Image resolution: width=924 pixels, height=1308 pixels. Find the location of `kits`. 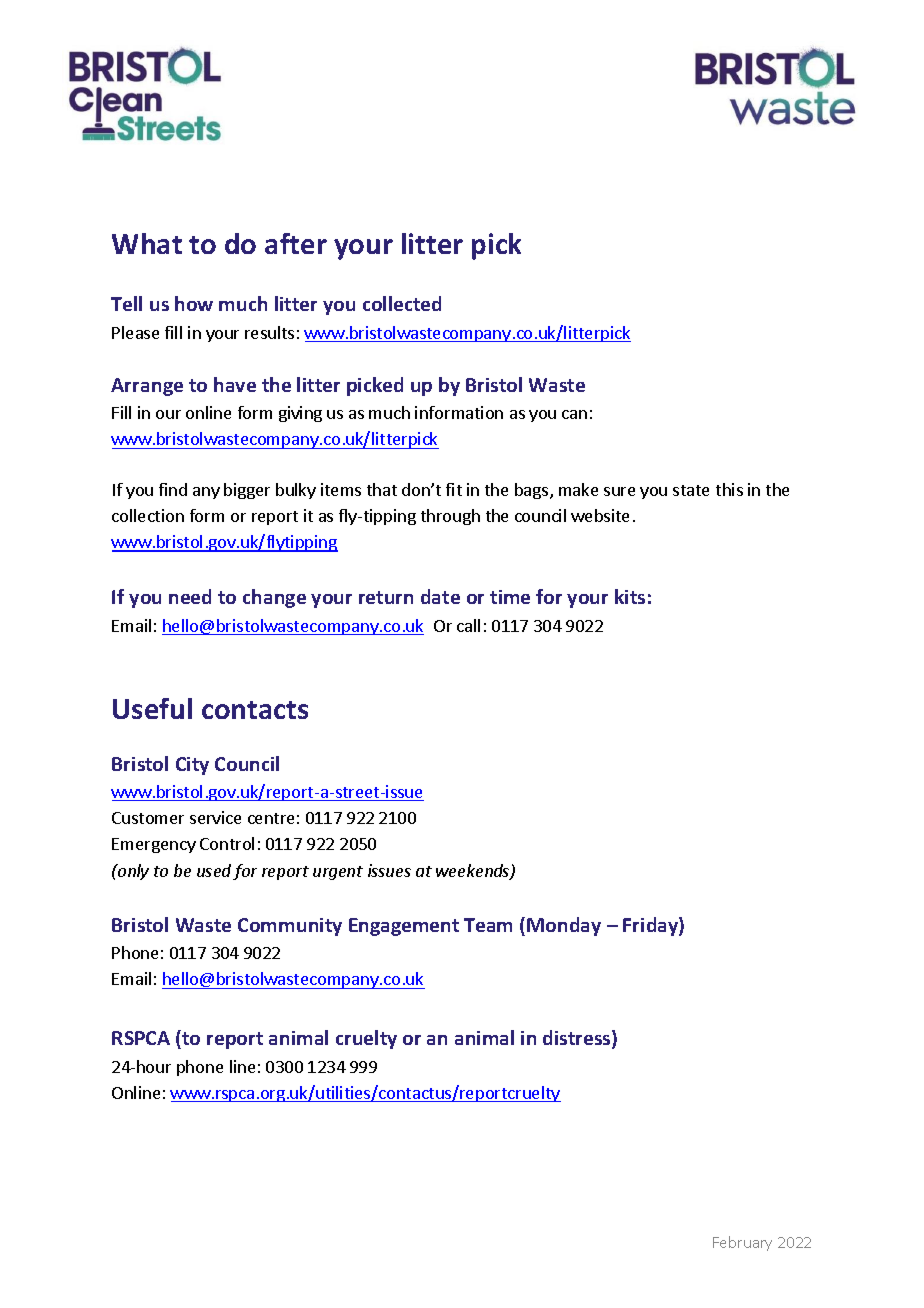

kits is located at coordinates (630, 596).
